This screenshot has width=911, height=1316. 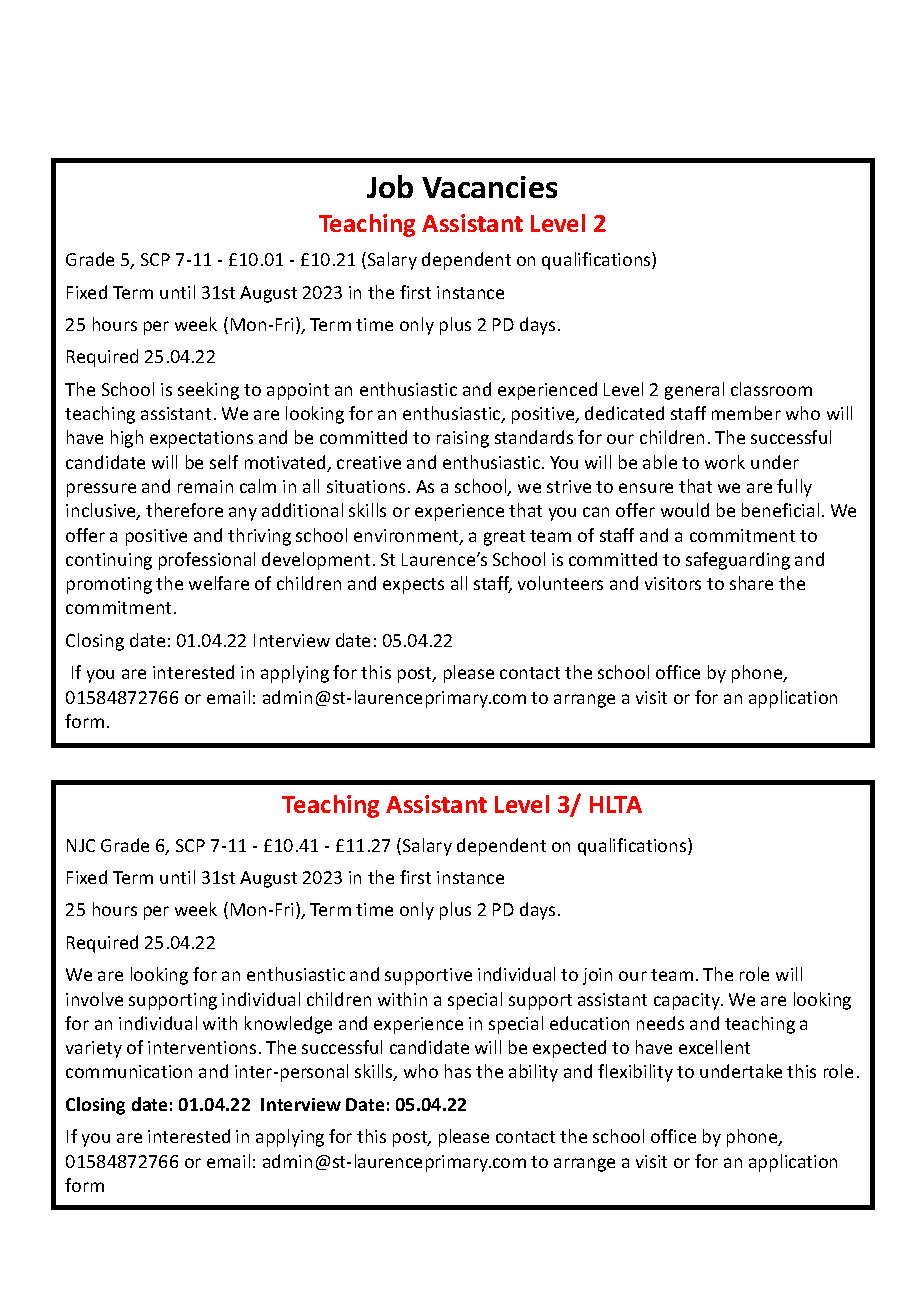 What do you see at coordinates (688, 1001) in the screenshot?
I see `capacity` at bounding box center [688, 1001].
